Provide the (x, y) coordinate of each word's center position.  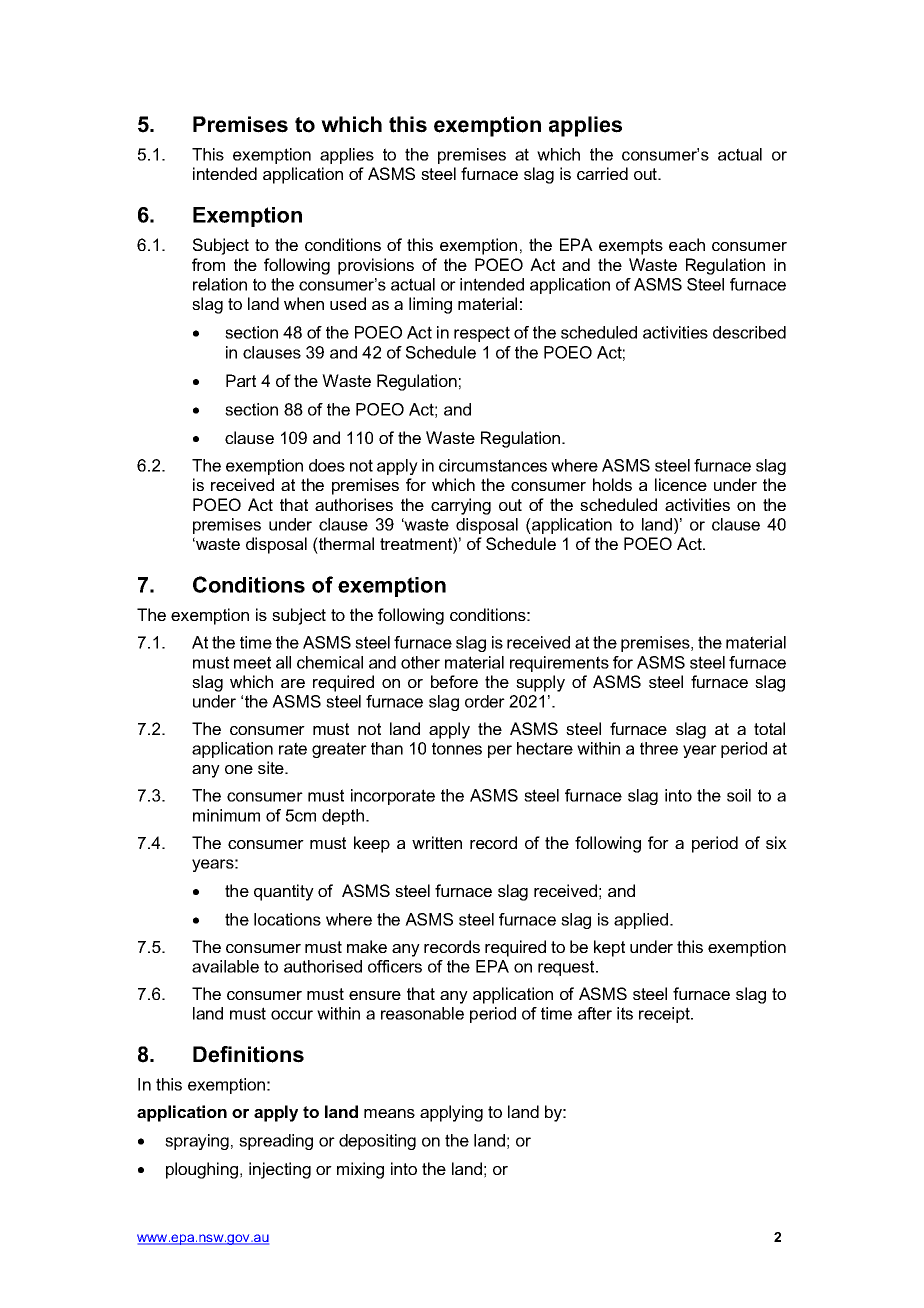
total (769, 728)
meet (252, 662)
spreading (276, 1142)
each (687, 244)
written (437, 842)
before (454, 681)
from (208, 264)
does (327, 465)
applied (642, 921)
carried (602, 173)
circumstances (493, 465)
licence (681, 484)
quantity (284, 892)
